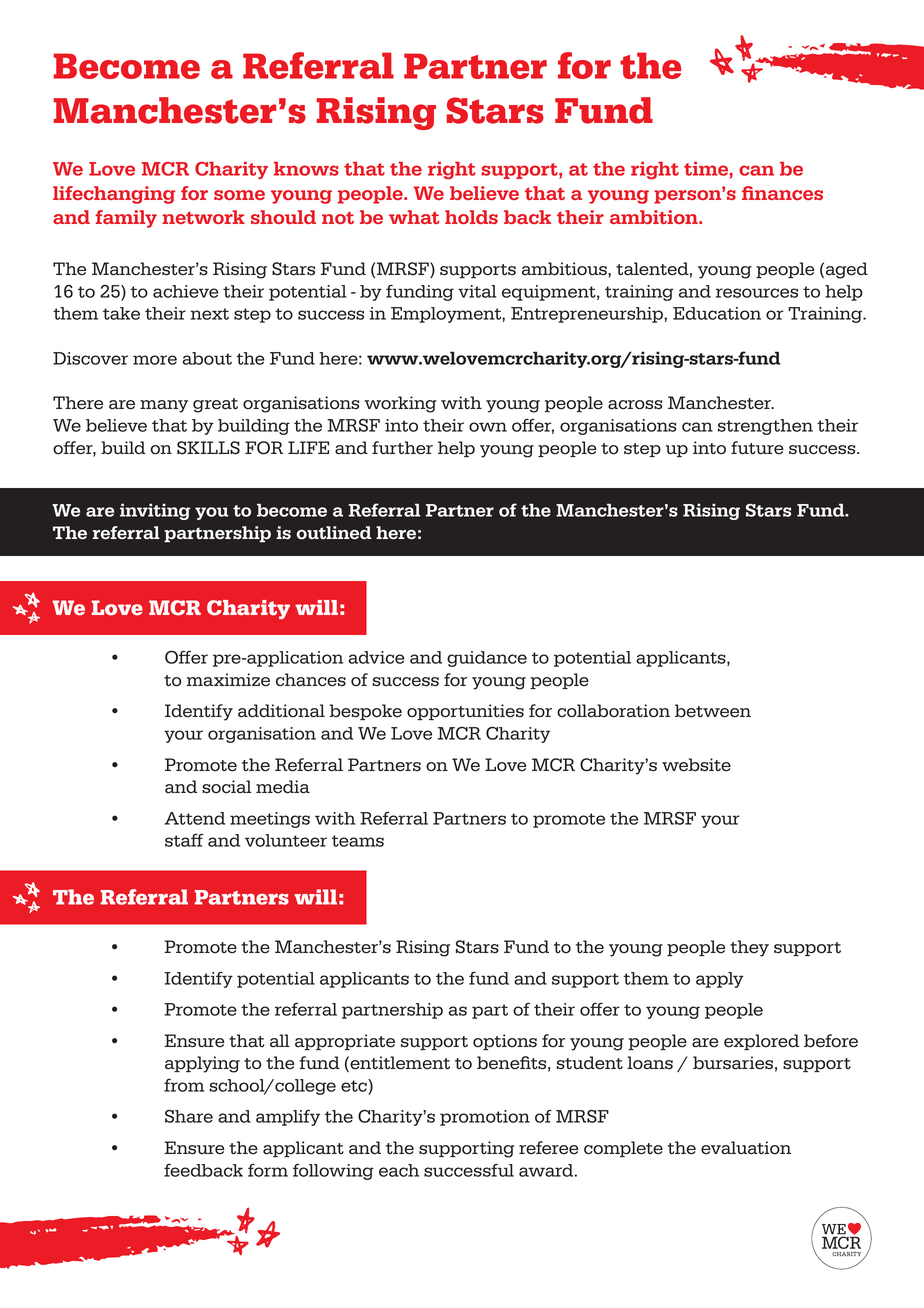  Describe the element at coordinates (358, 841) in the screenshot. I see `teams` at that location.
